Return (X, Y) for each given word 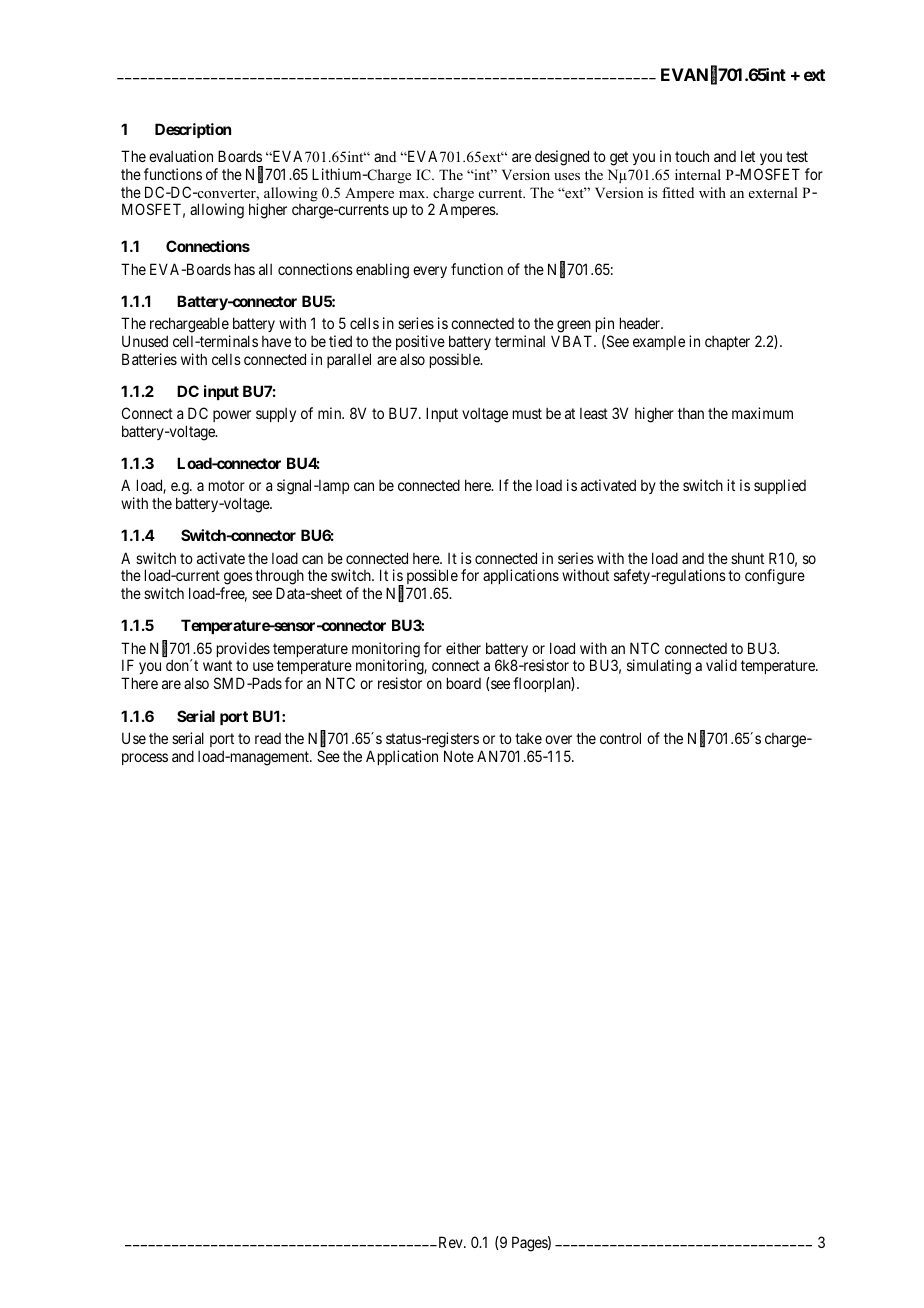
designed (562, 158)
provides (243, 649)
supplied (780, 486)
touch (692, 156)
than (691, 413)
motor (227, 485)
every (430, 272)
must (527, 413)
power (232, 416)
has (245, 269)
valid (721, 665)
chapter (727, 343)
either (463, 648)
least (594, 413)
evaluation (181, 156)
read (268, 738)
